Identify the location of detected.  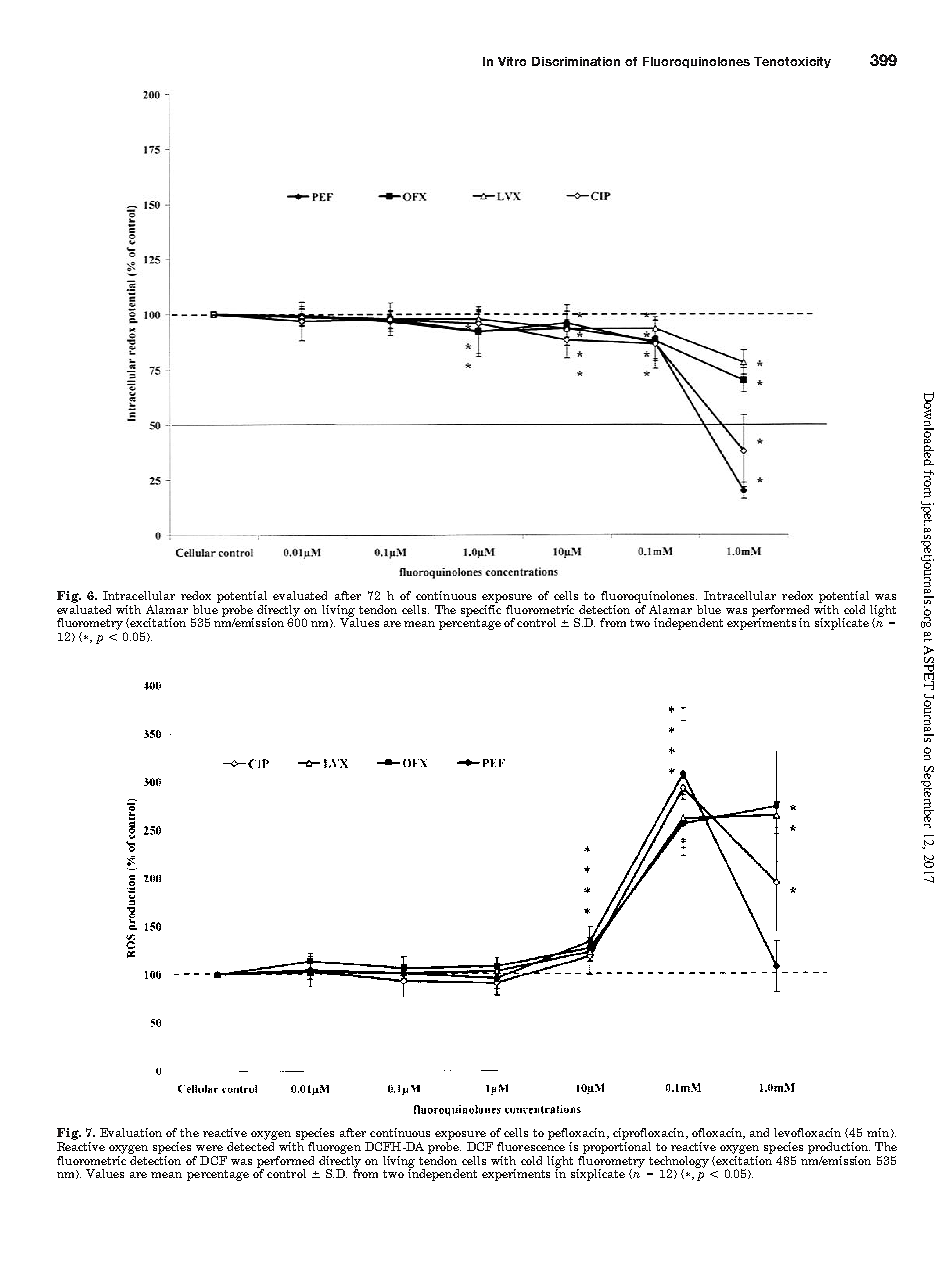
(251, 1145).
